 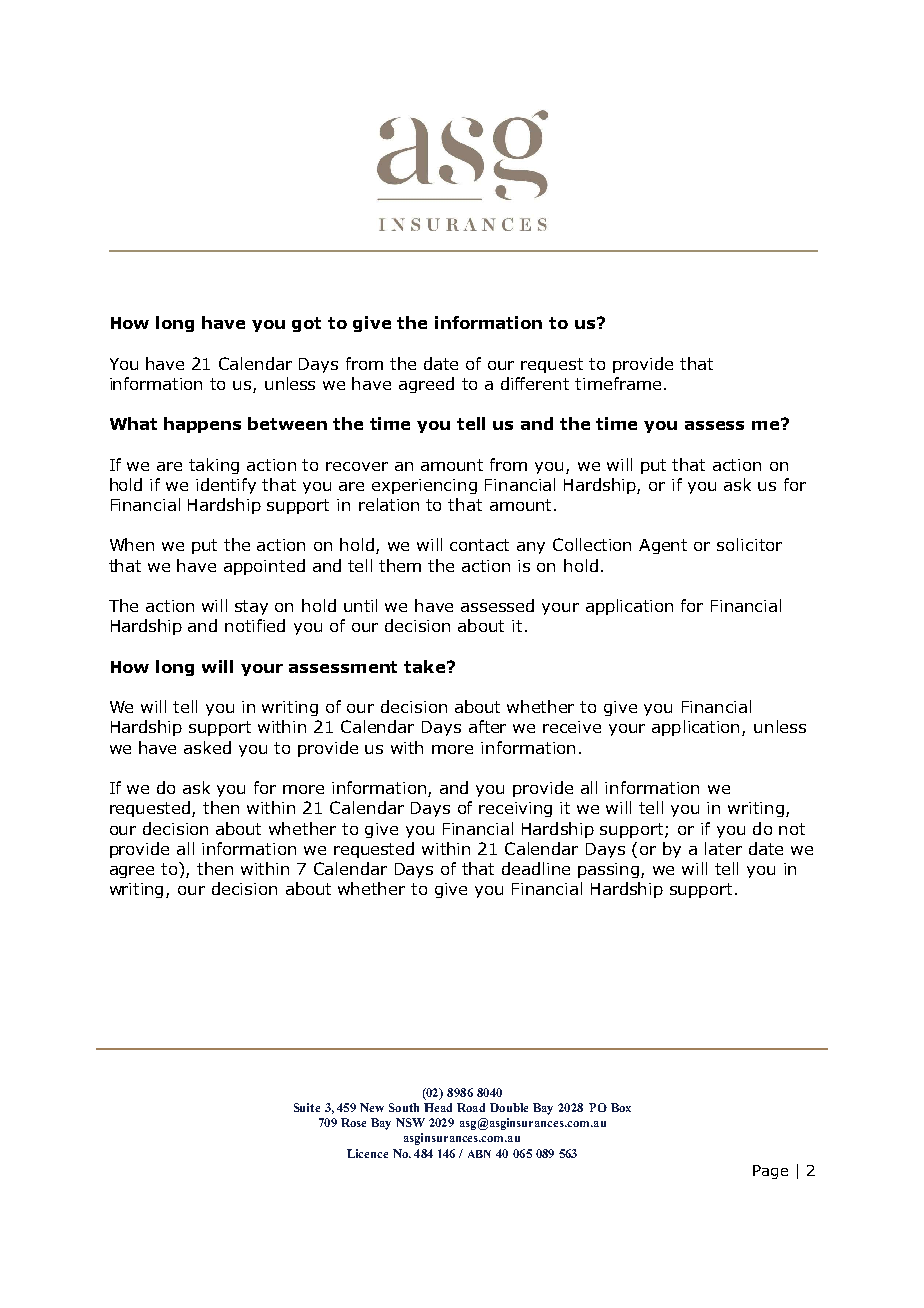 What do you see at coordinates (663, 546) in the document?
I see `Agent` at bounding box center [663, 546].
